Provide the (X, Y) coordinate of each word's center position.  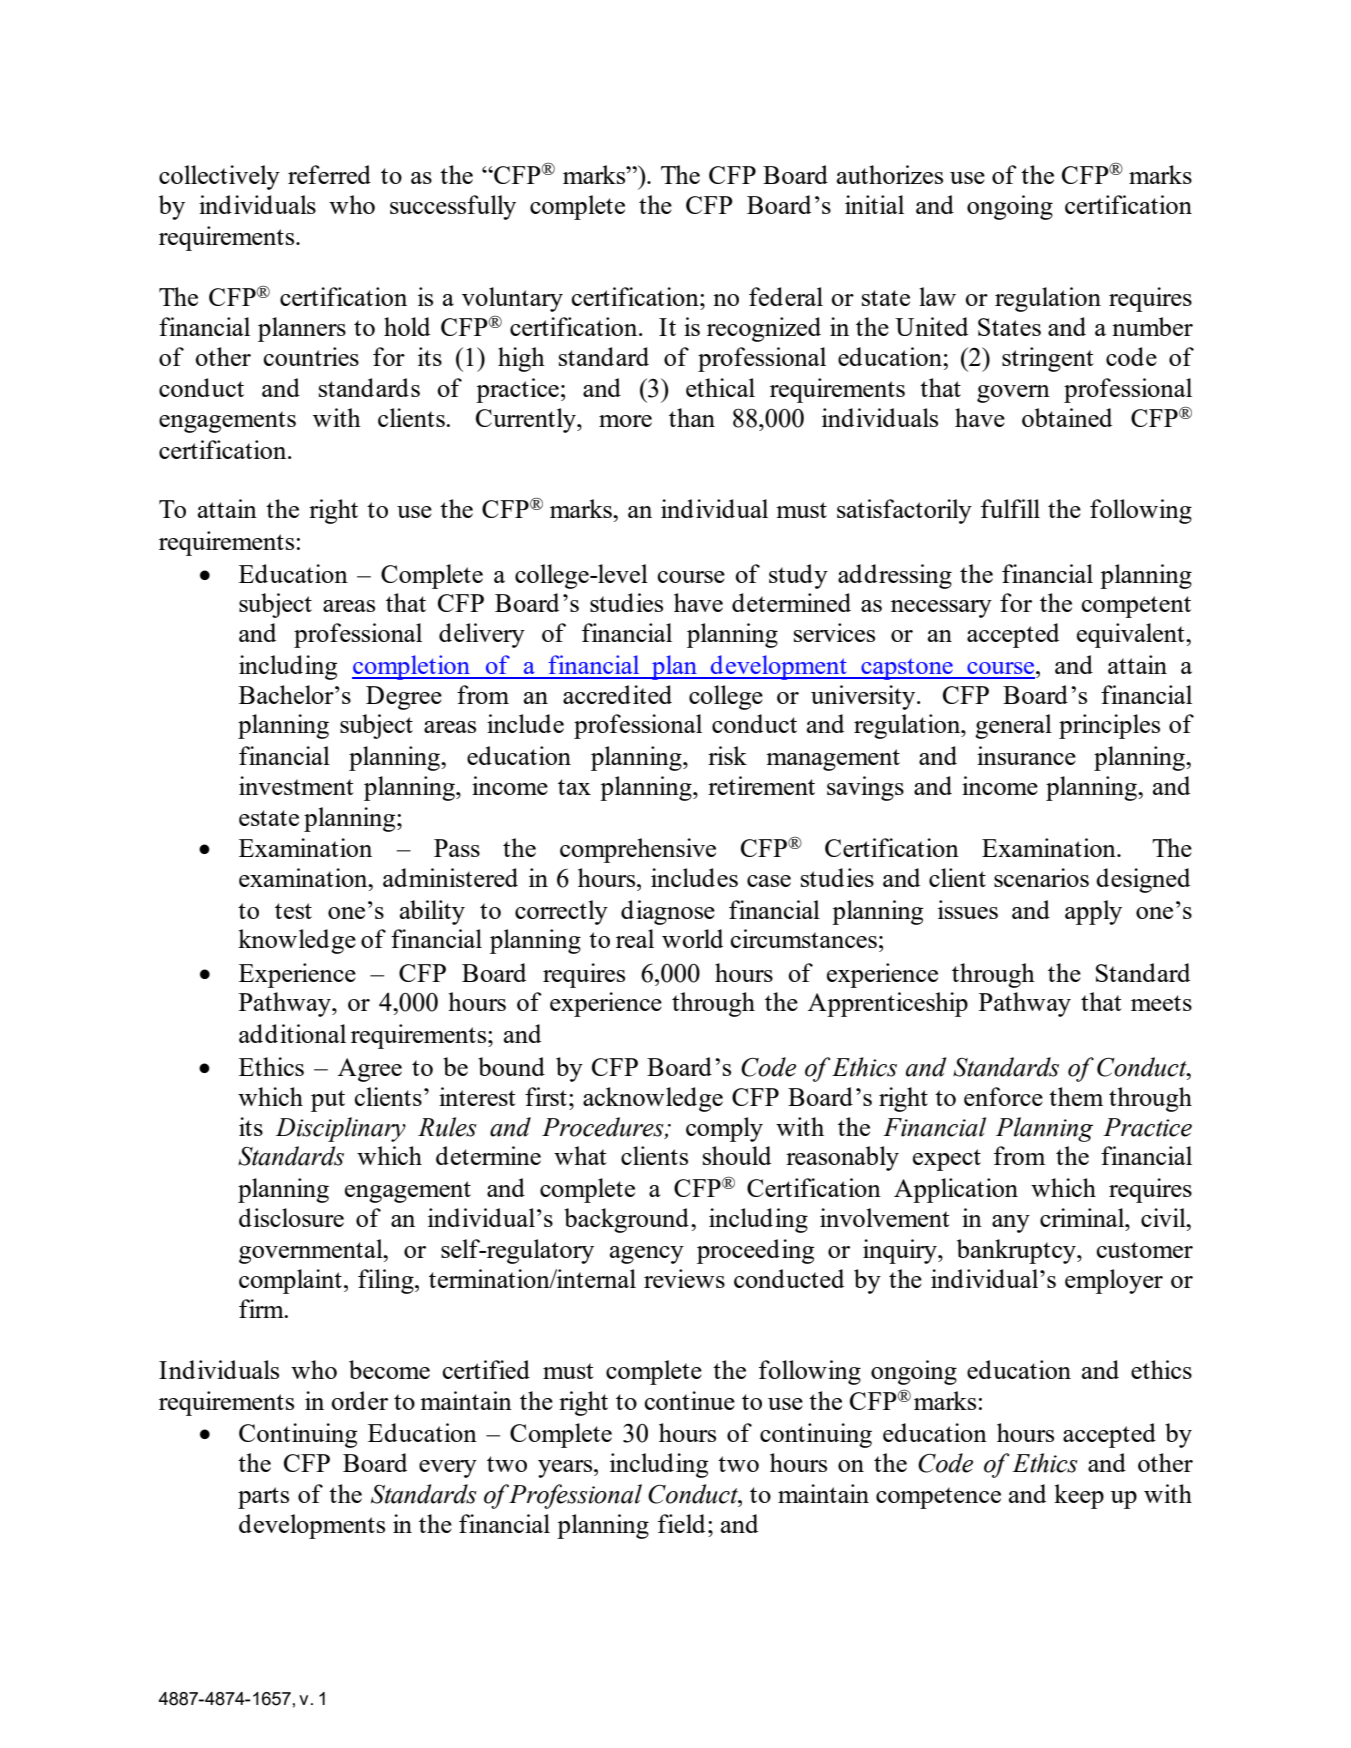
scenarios (1041, 877)
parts (263, 1498)
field (681, 1523)
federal (786, 296)
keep (1079, 1496)
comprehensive (638, 850)
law (937, 296)
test (293, 911)
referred (329, 174)
